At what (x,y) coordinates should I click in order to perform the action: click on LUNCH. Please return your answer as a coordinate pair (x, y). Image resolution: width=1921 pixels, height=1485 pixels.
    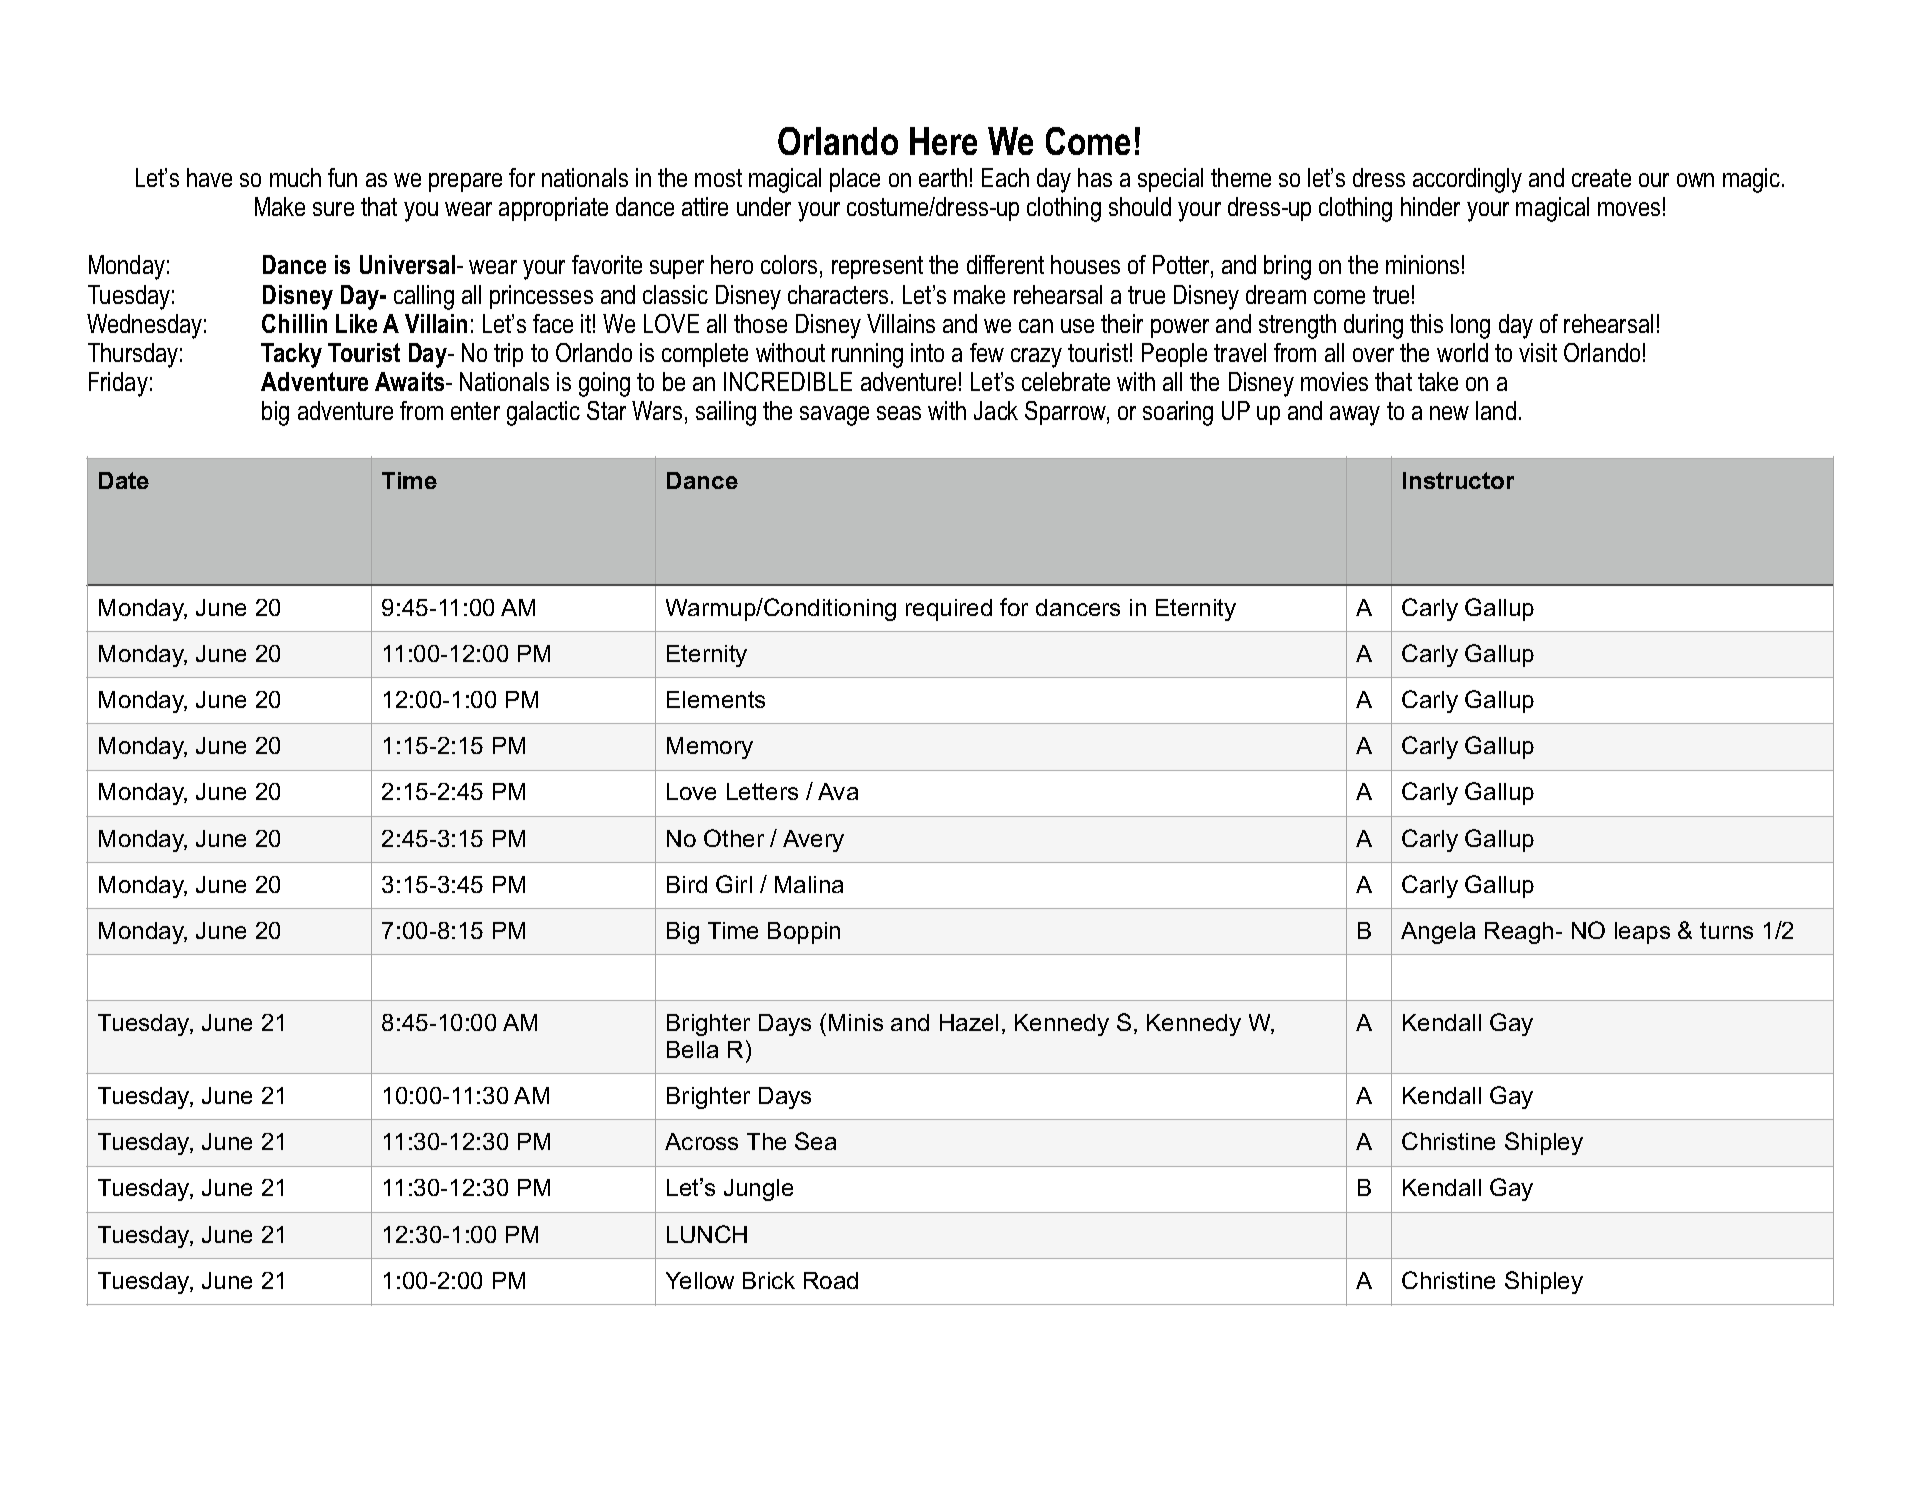
    Looking at the image, I should click on (707, 1234).
